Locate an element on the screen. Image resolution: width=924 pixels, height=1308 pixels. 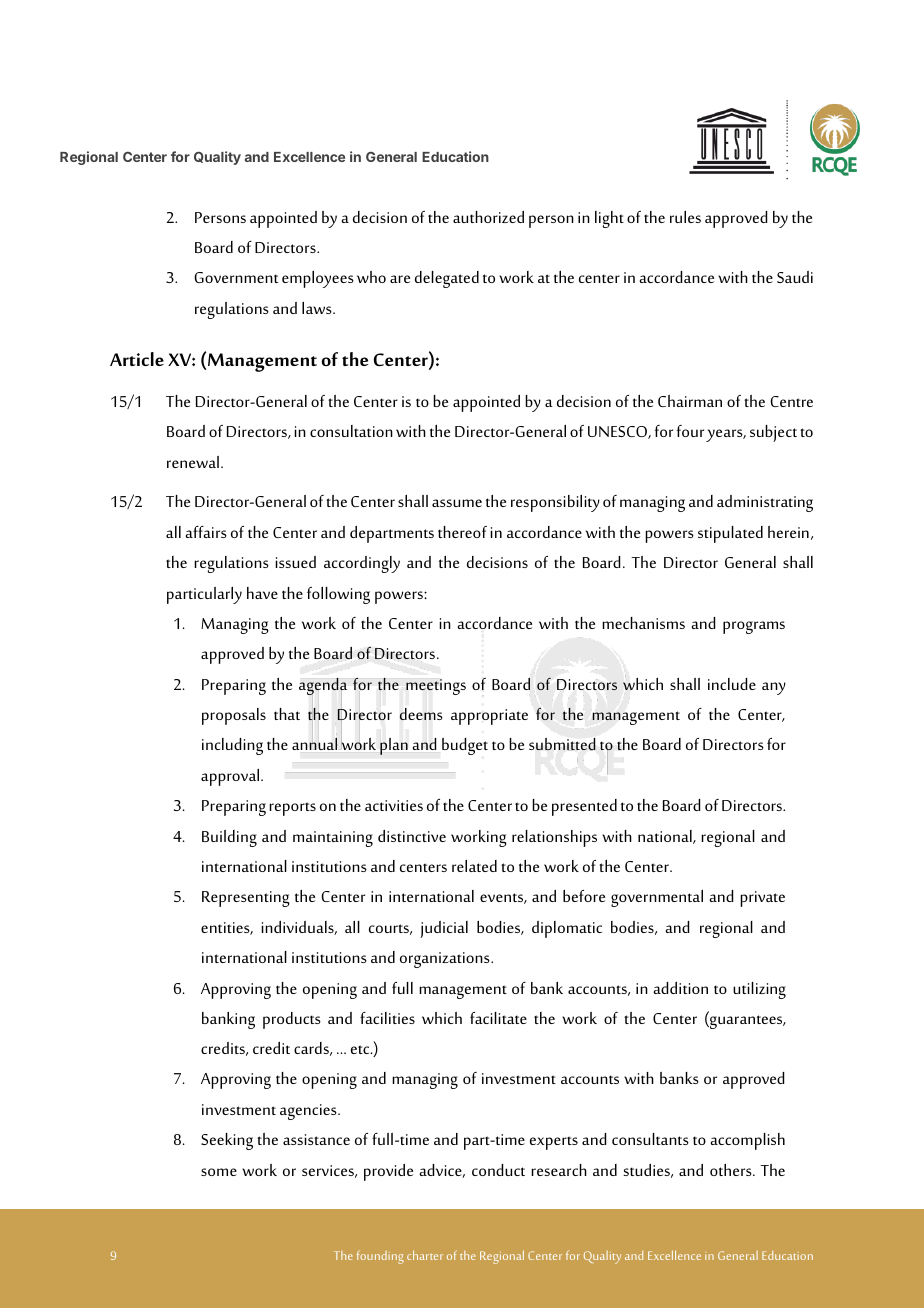
some is located at coordinates (219, 1172).
